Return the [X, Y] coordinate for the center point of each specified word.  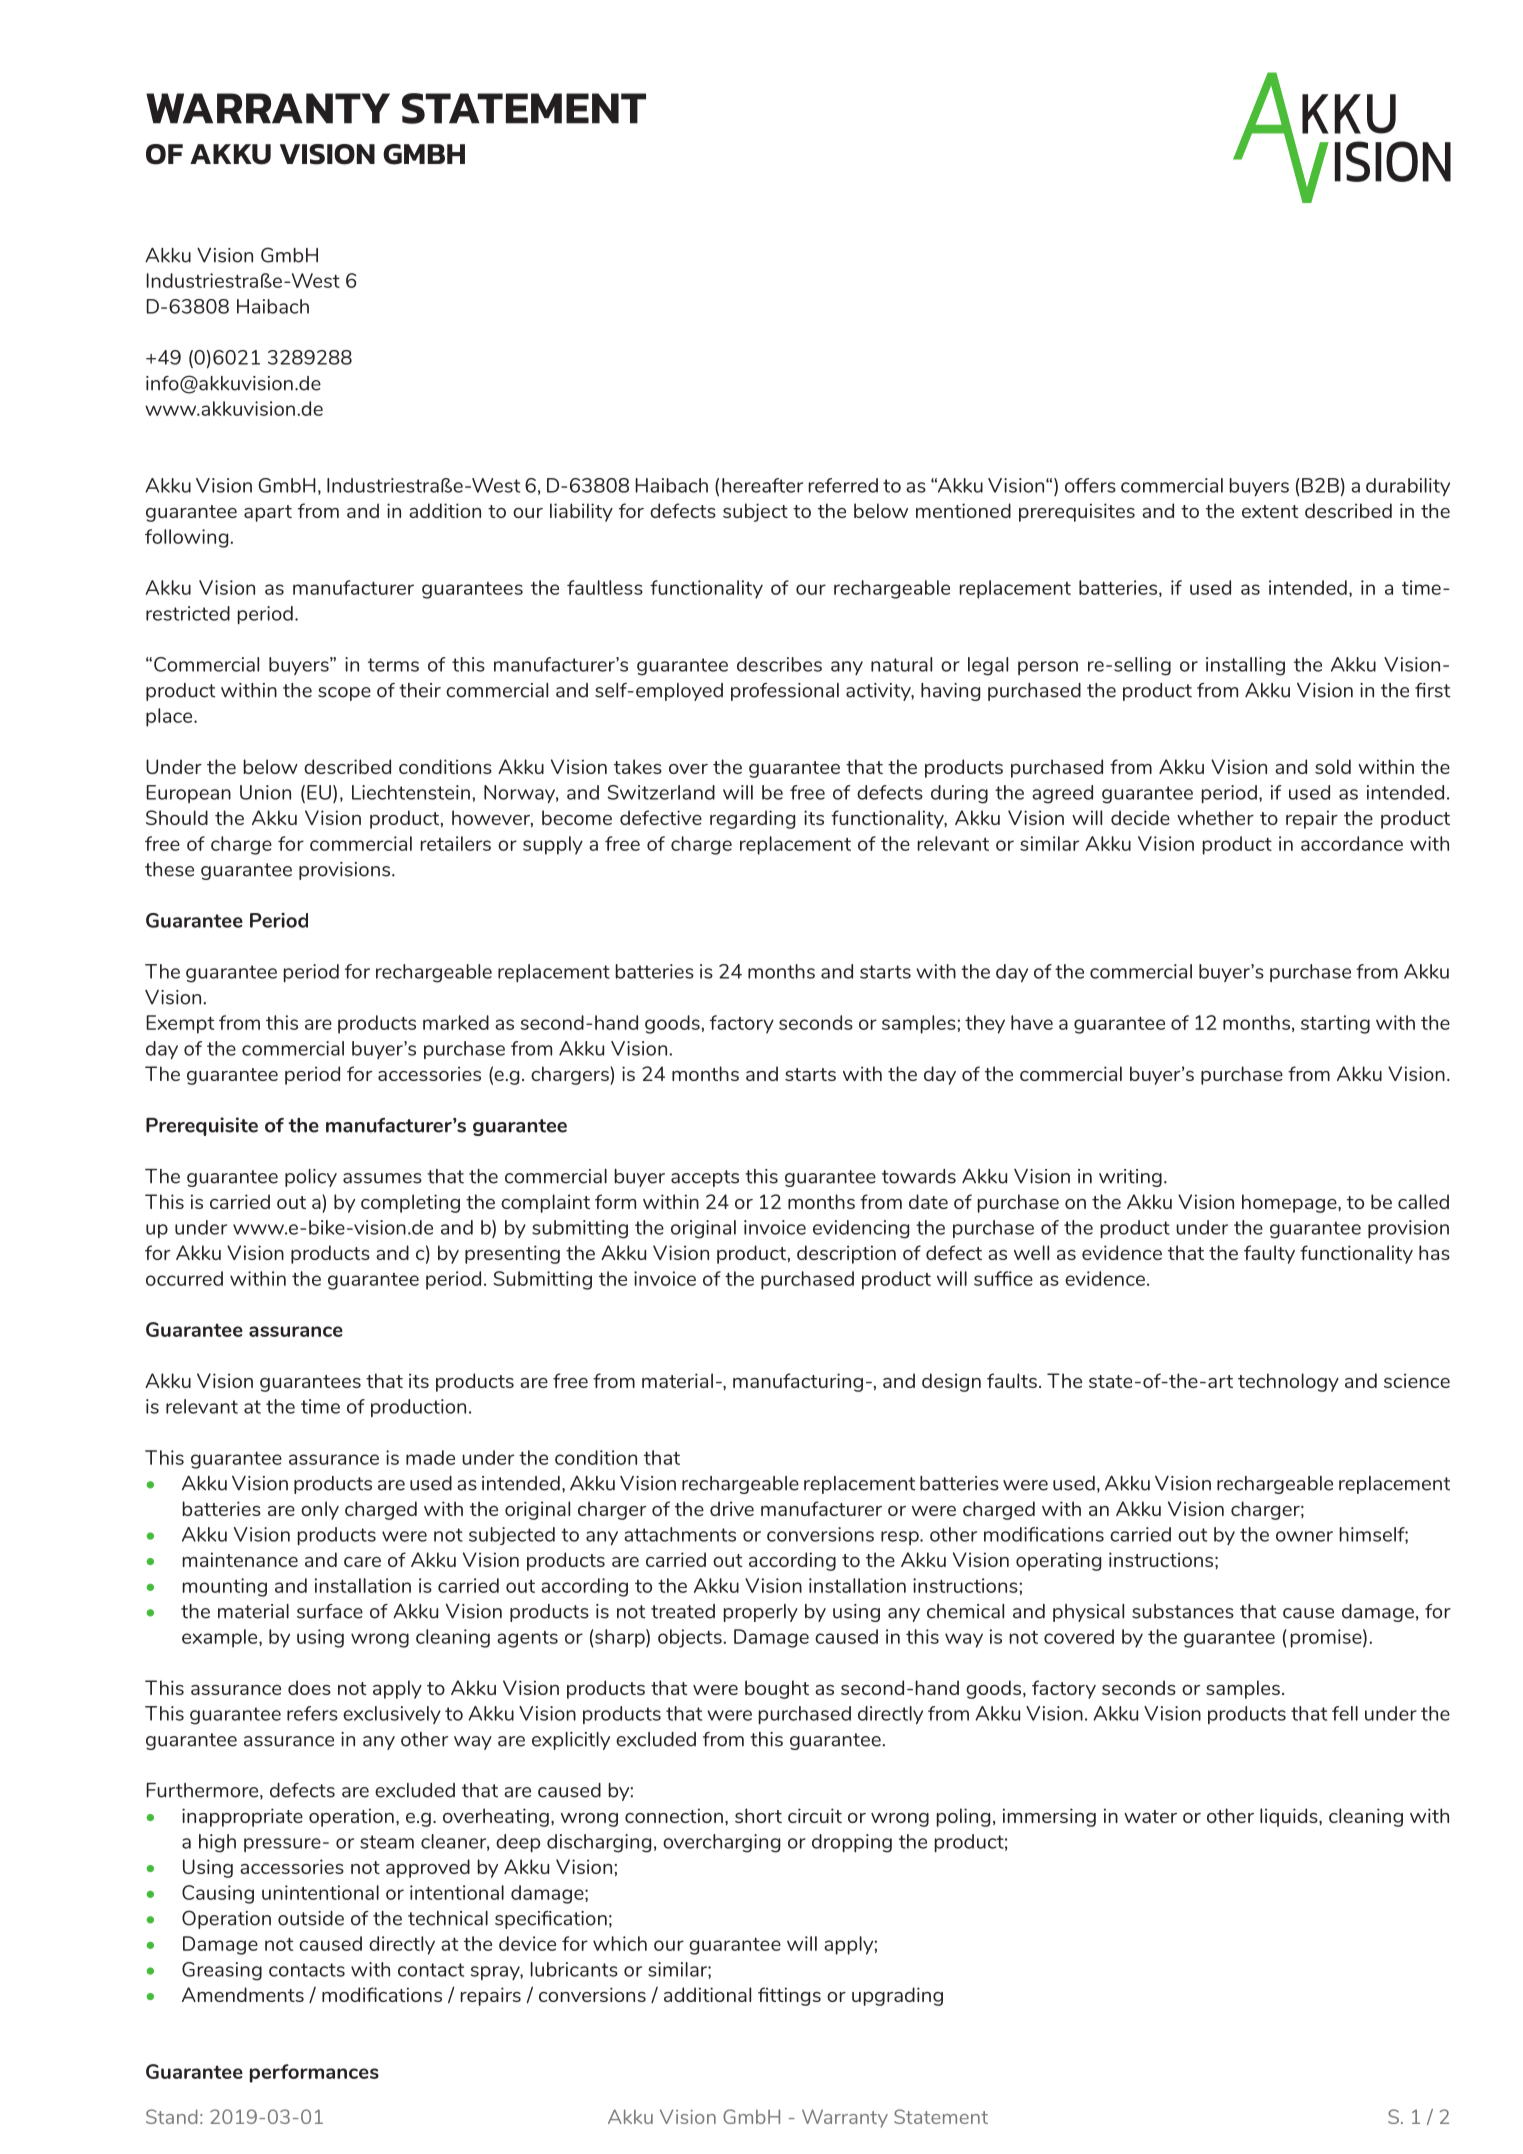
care [362, 1562]
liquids [1290, 1817]
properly [760, 1613]
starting [1335, 1024]
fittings [789, 1996]
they [985, 1024]
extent [1270, 511]
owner [1304, 1536]
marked [456, 1022]
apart [268, 513]
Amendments [243, 1994]
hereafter [762, 485]
